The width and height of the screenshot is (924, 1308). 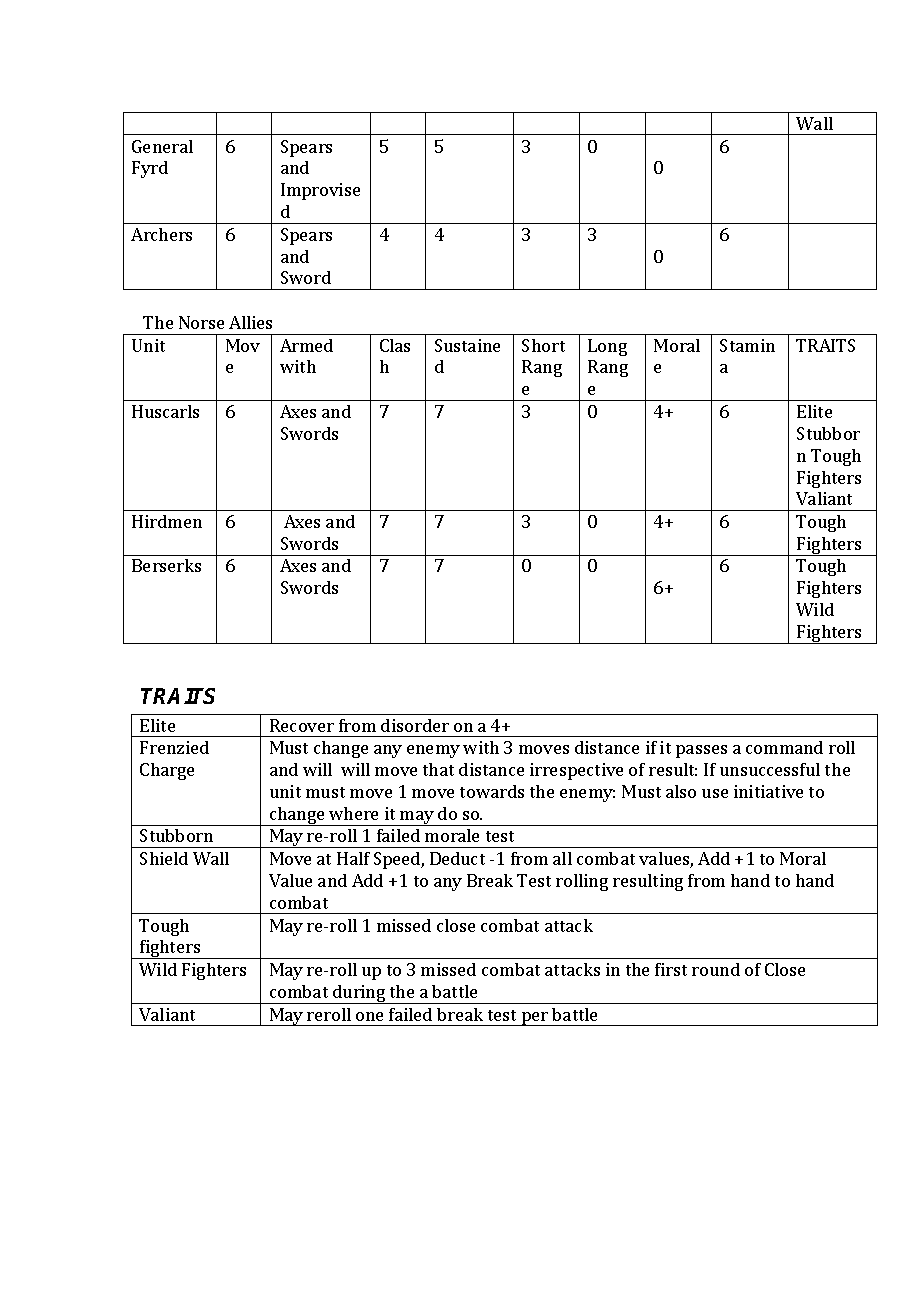 I want to click on per, so click(x=535, y=1019).
